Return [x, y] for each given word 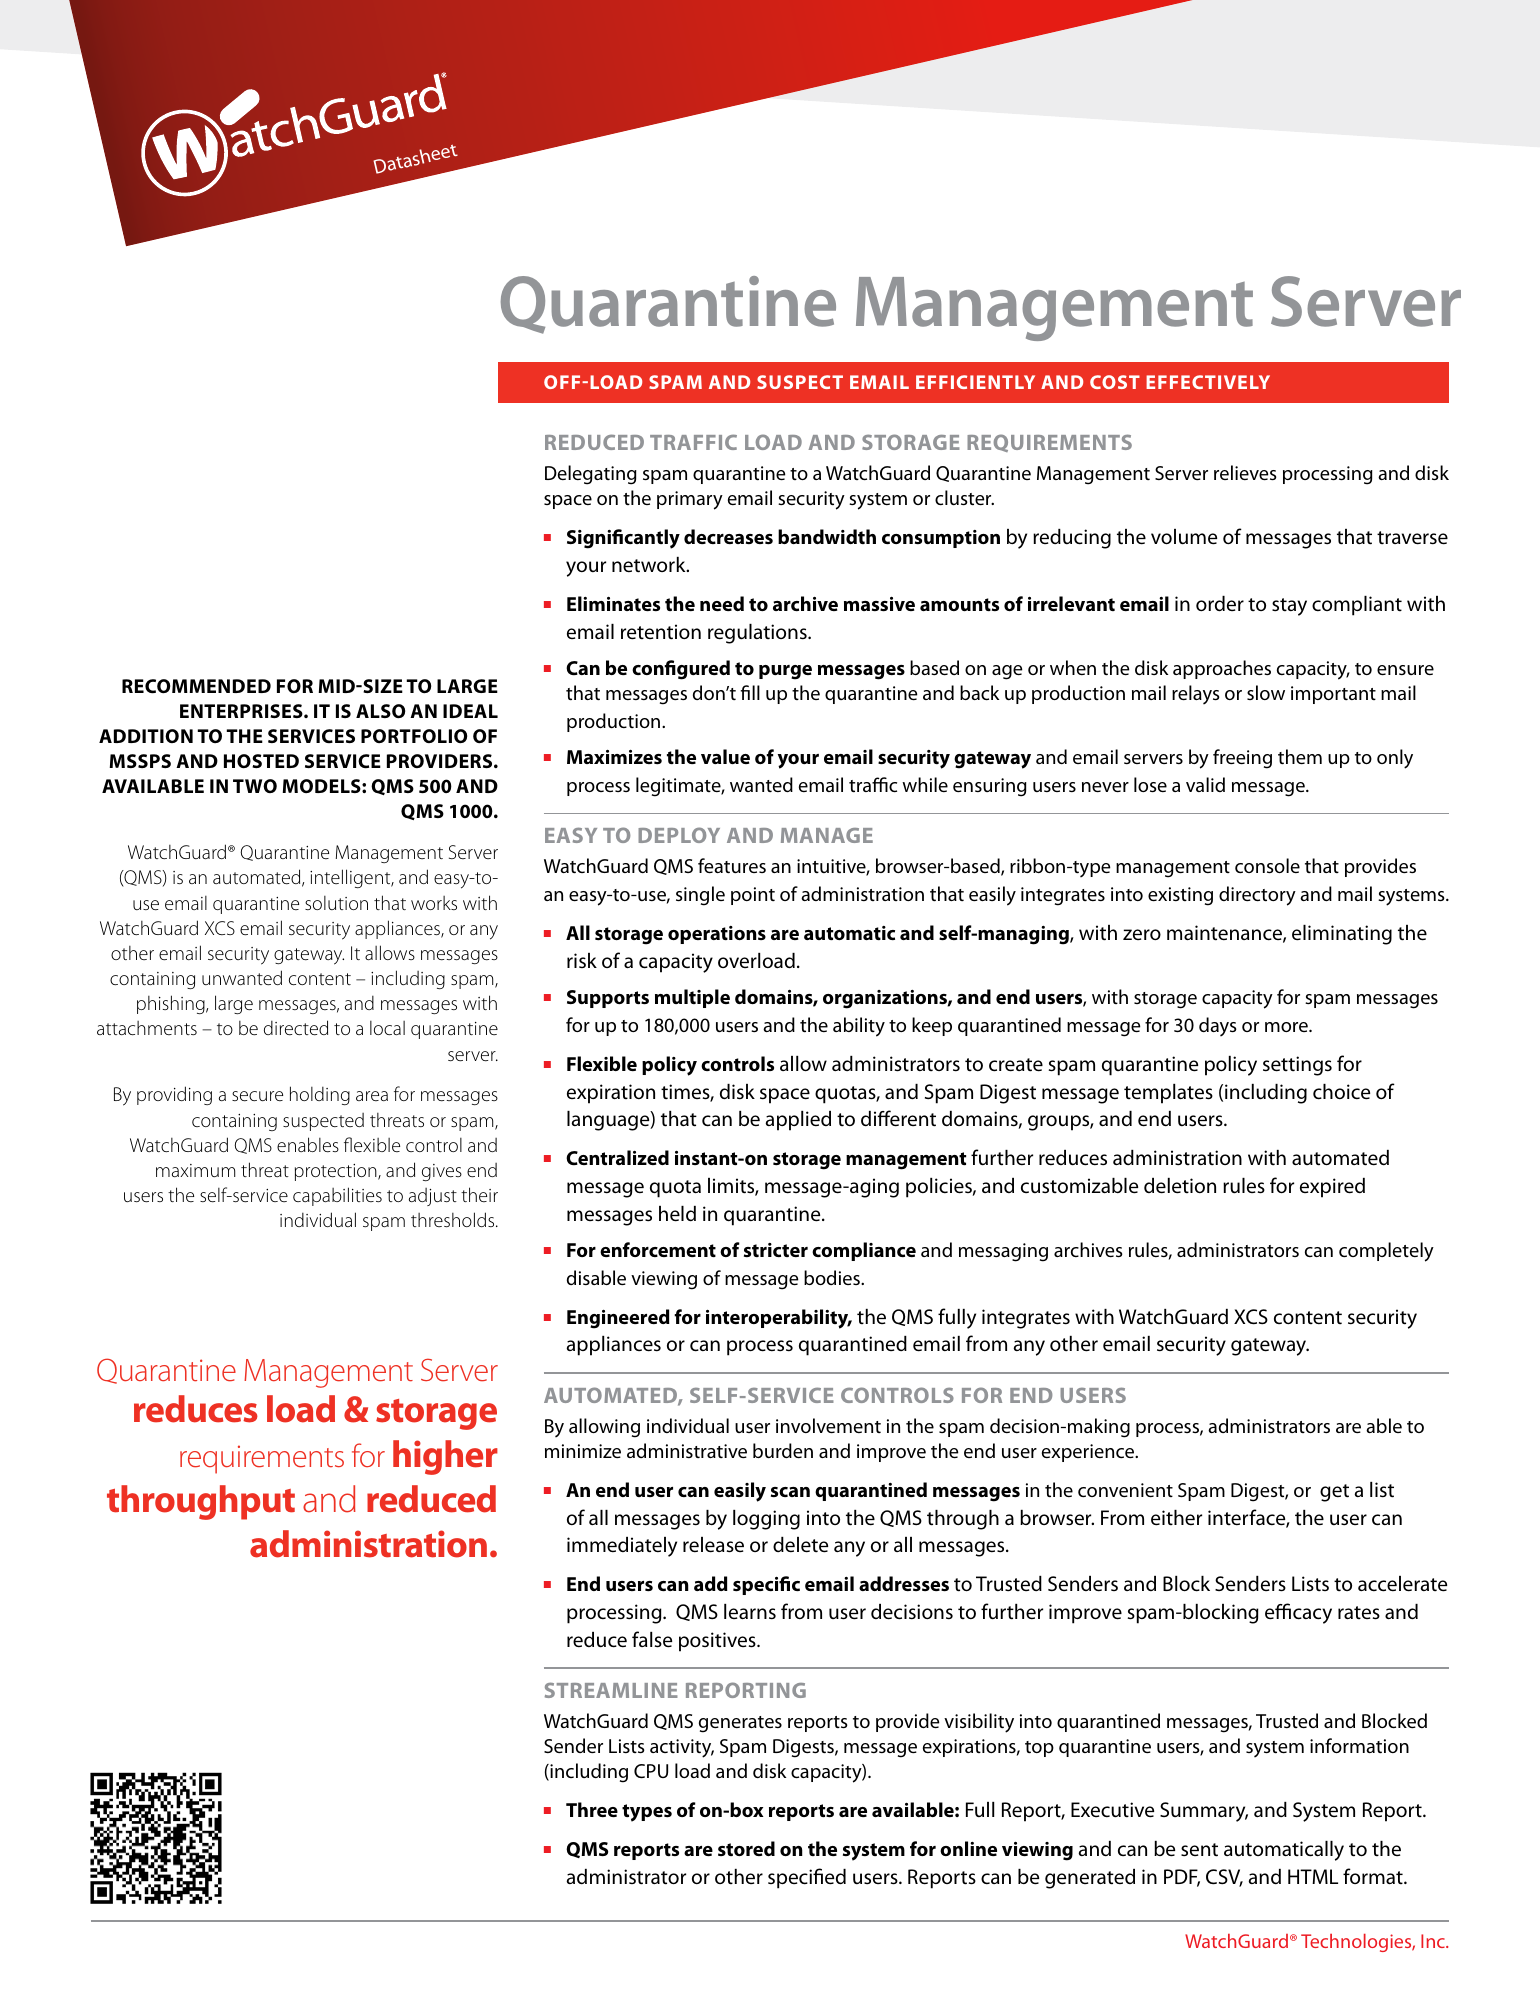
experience [1089, 1453]
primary [690, 500]
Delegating [591, 475]
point [753, 896]
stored [746, 1848]
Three [592, 1809]
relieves [1245, 472]
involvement [828, 1425]
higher [445, 1457]
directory [1257, 896]
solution [336, 903]
